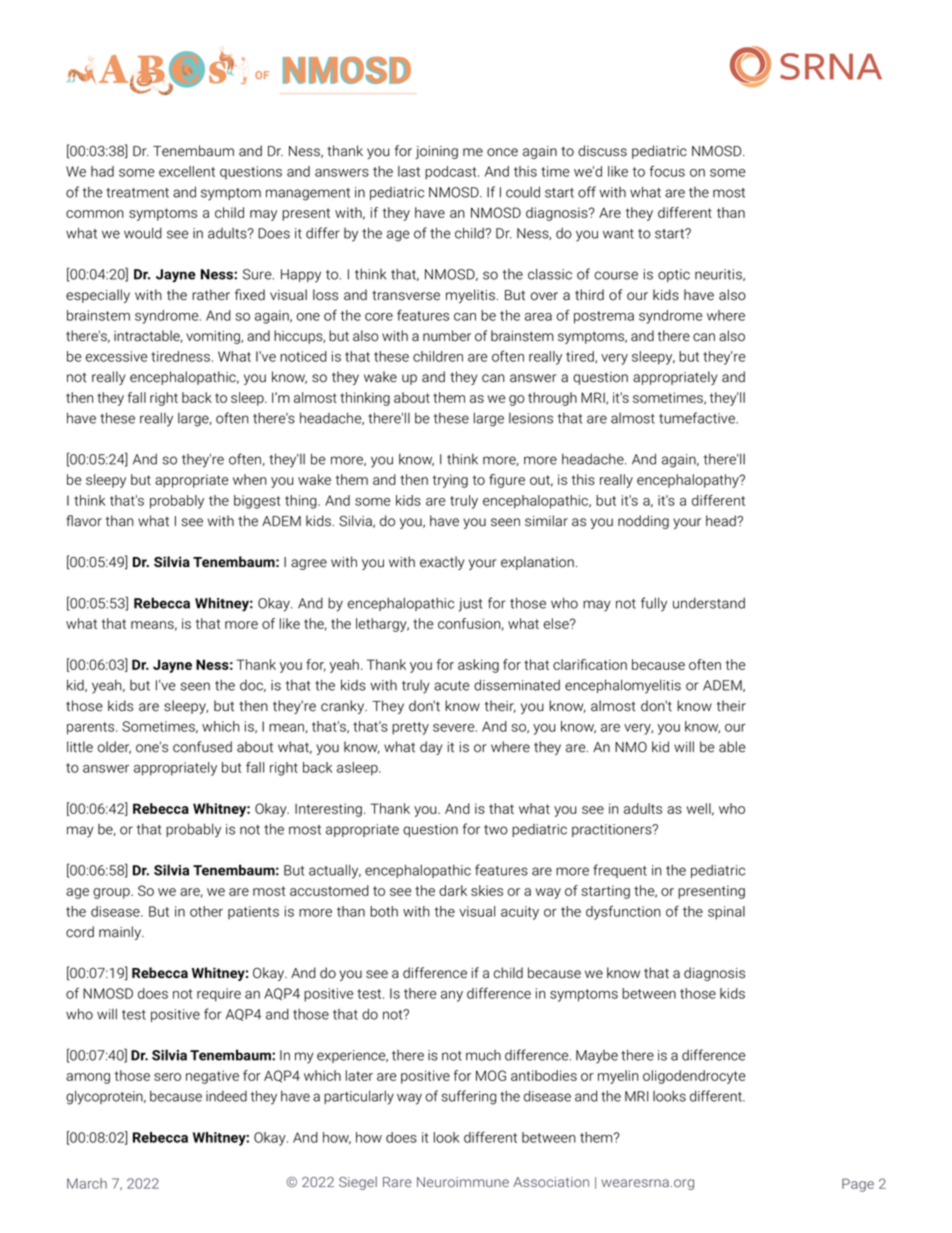  I want to click on understand, so click(709, 603).
